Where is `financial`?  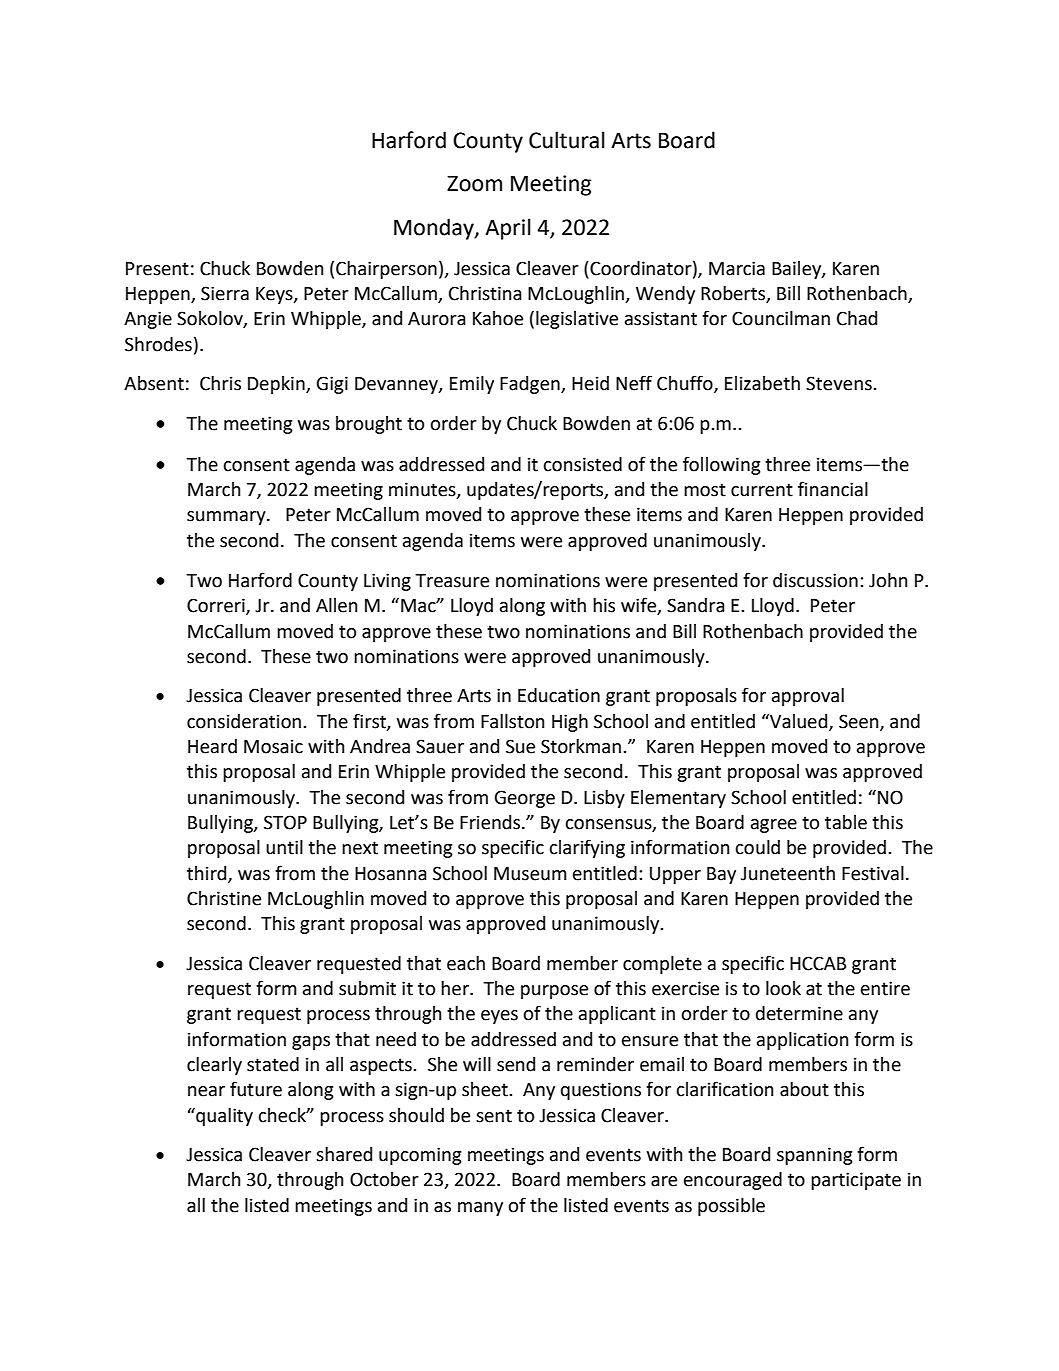 financial is located at coordinates (833, 489).
